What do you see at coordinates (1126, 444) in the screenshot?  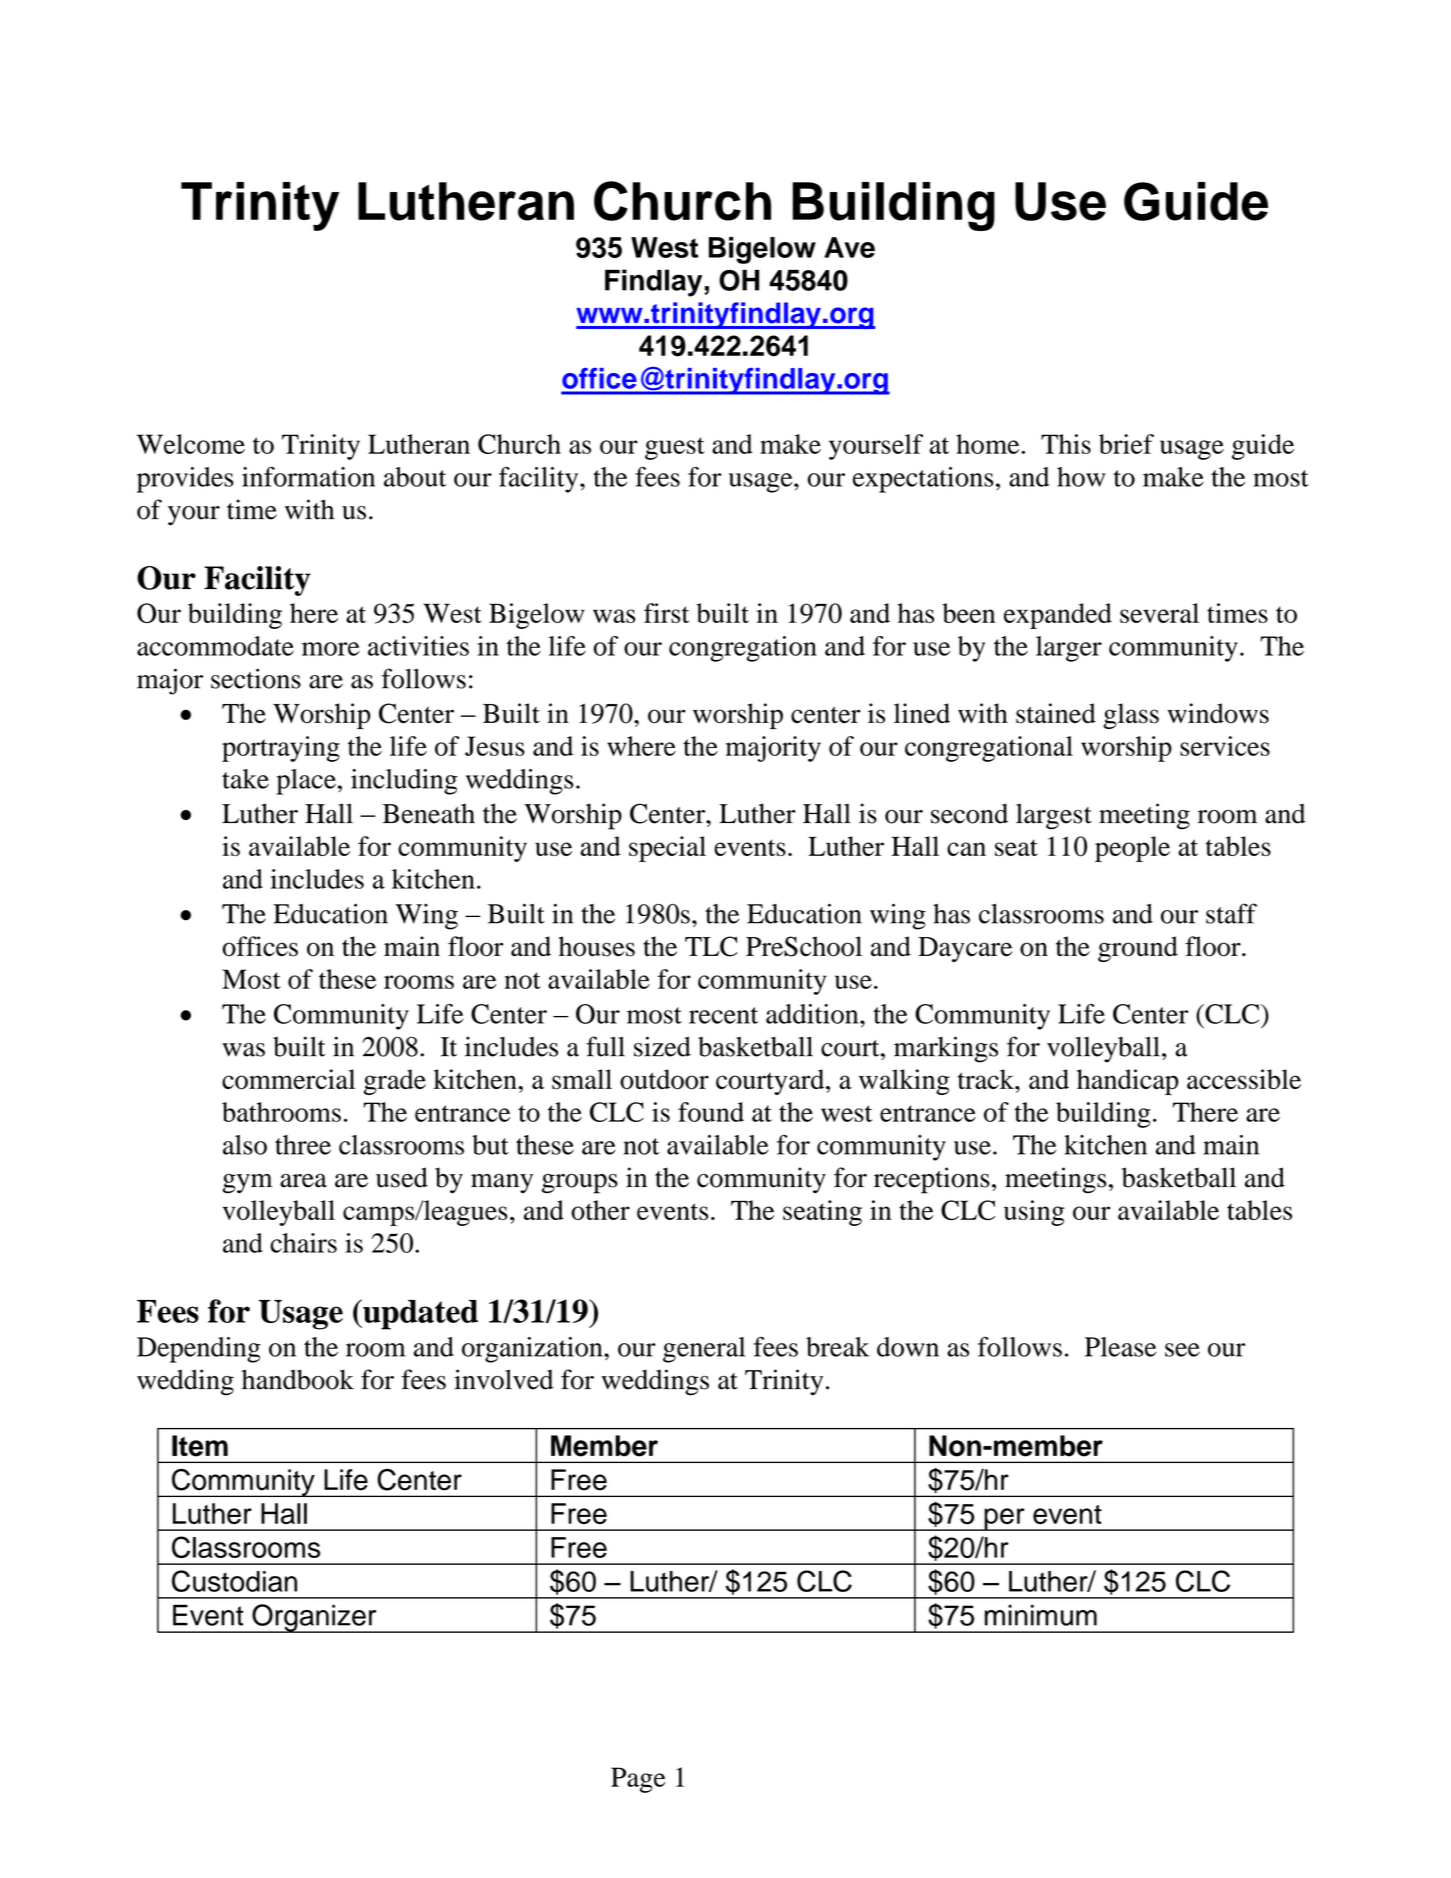 I see `brief` at bounding box center [1126, 444].
